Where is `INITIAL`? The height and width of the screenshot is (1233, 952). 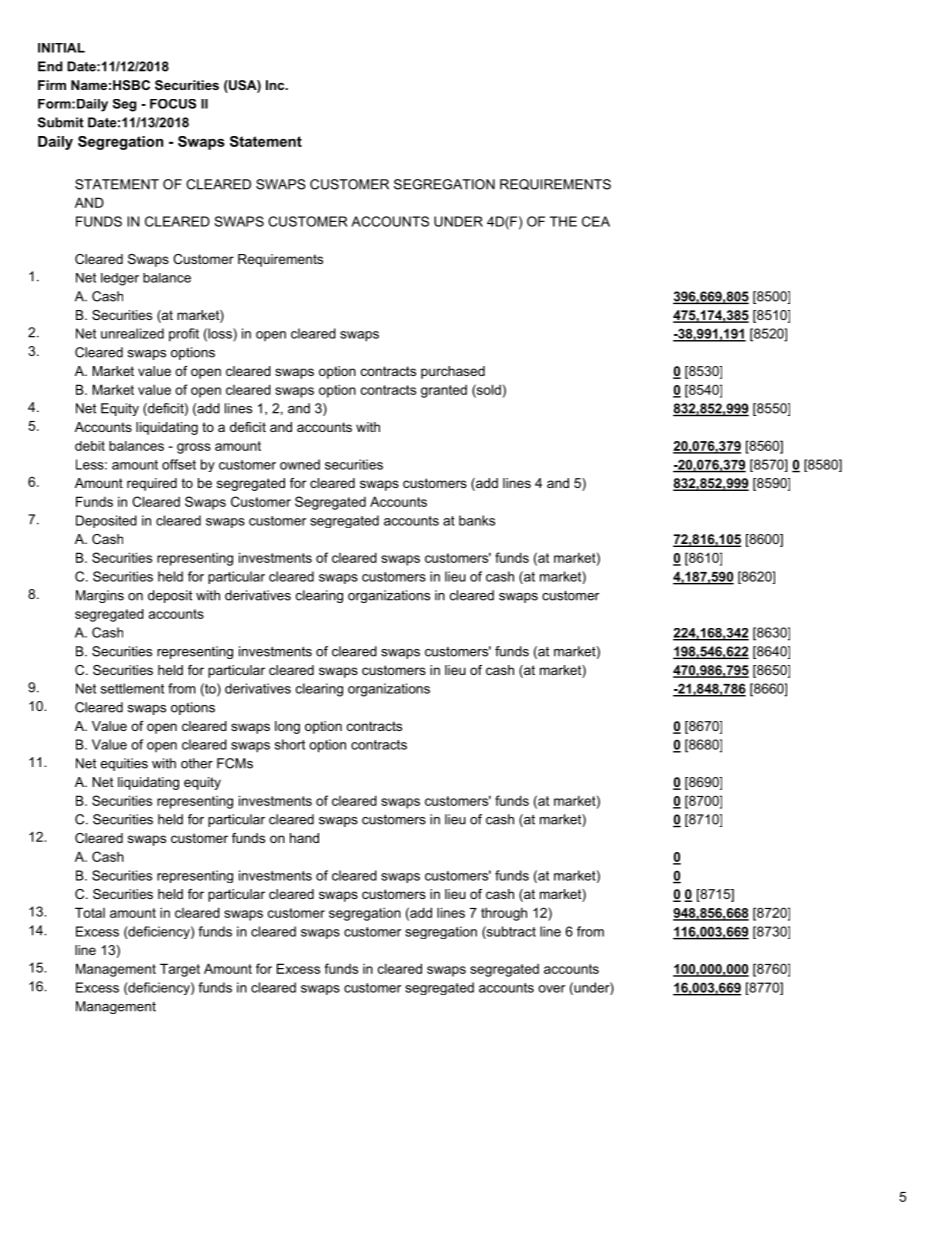
INITIAL is located at coordinates (61, 48).
